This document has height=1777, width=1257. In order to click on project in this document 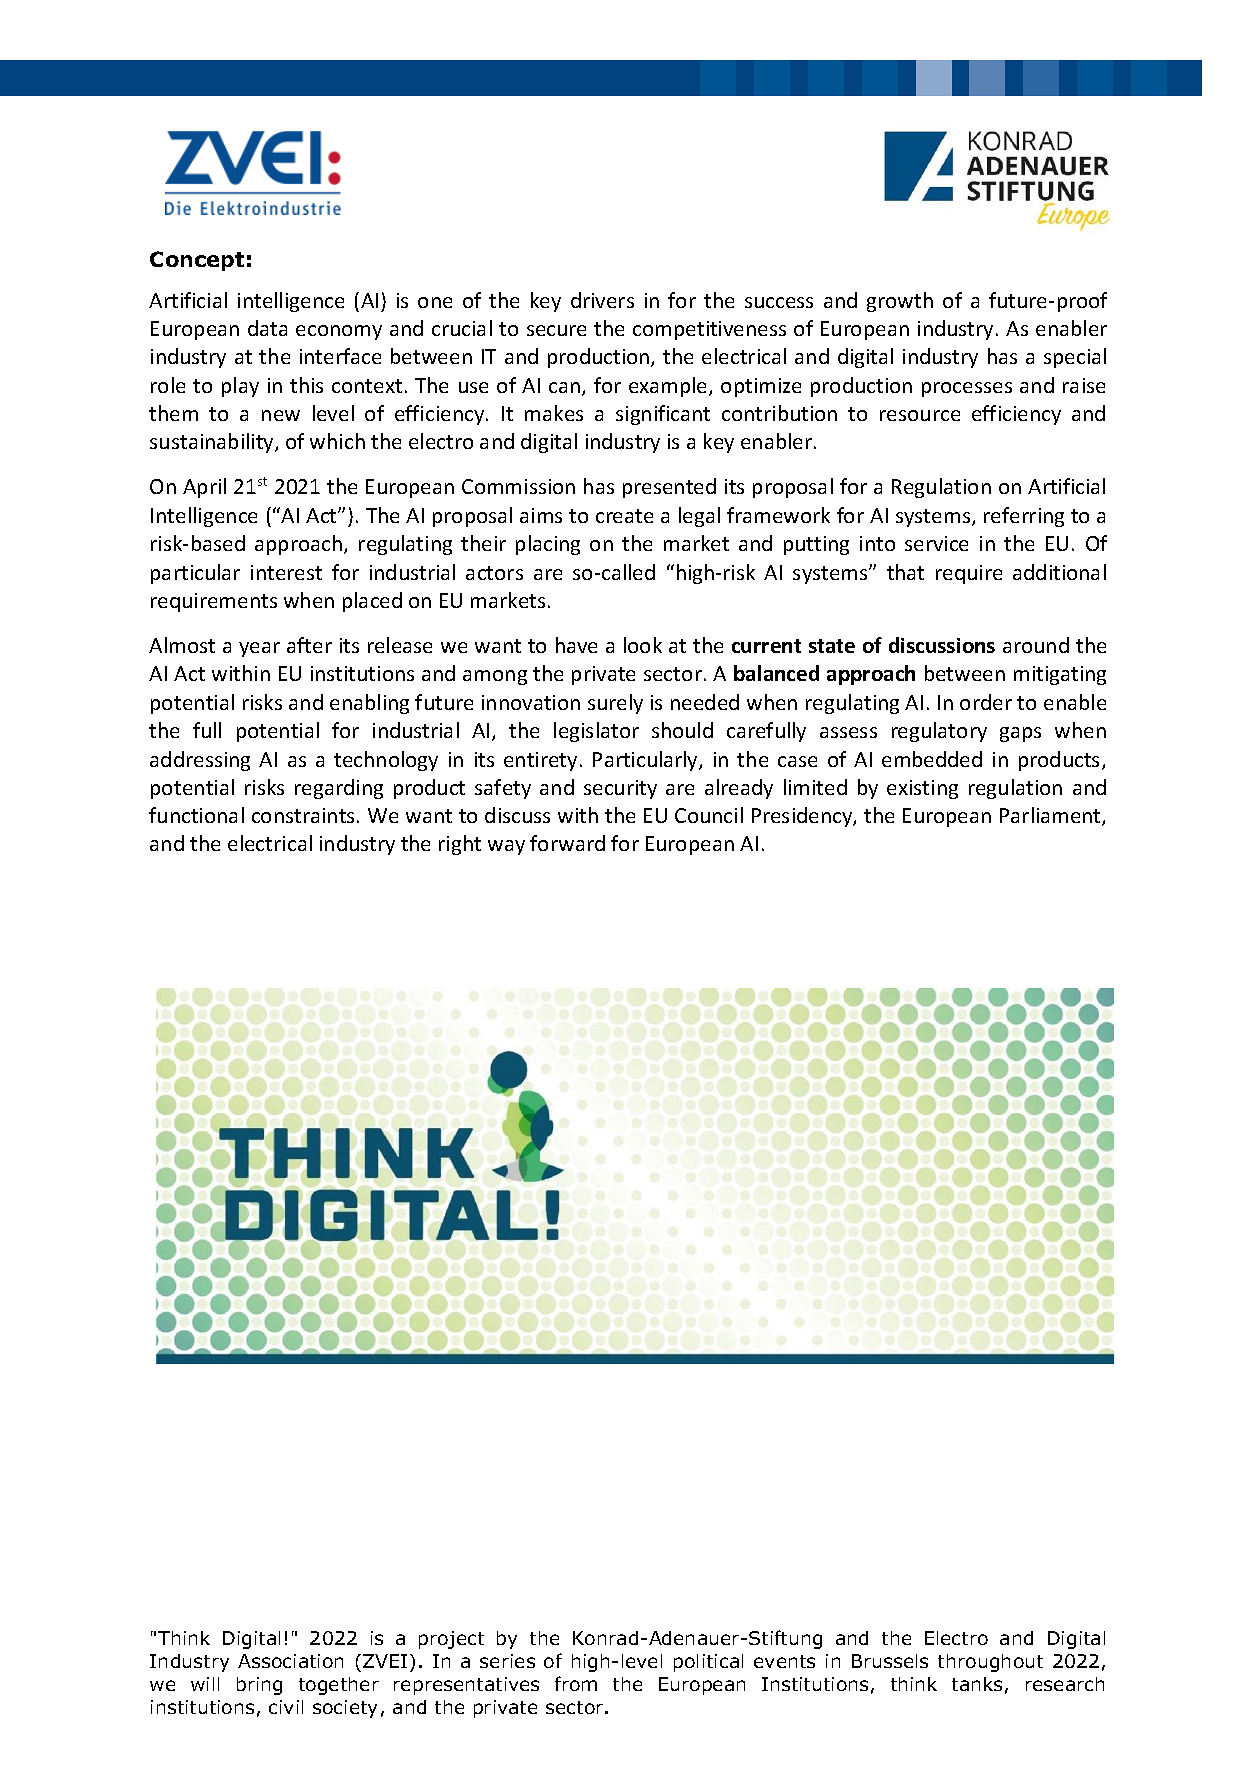, I will do `click(451, 1640)`.
